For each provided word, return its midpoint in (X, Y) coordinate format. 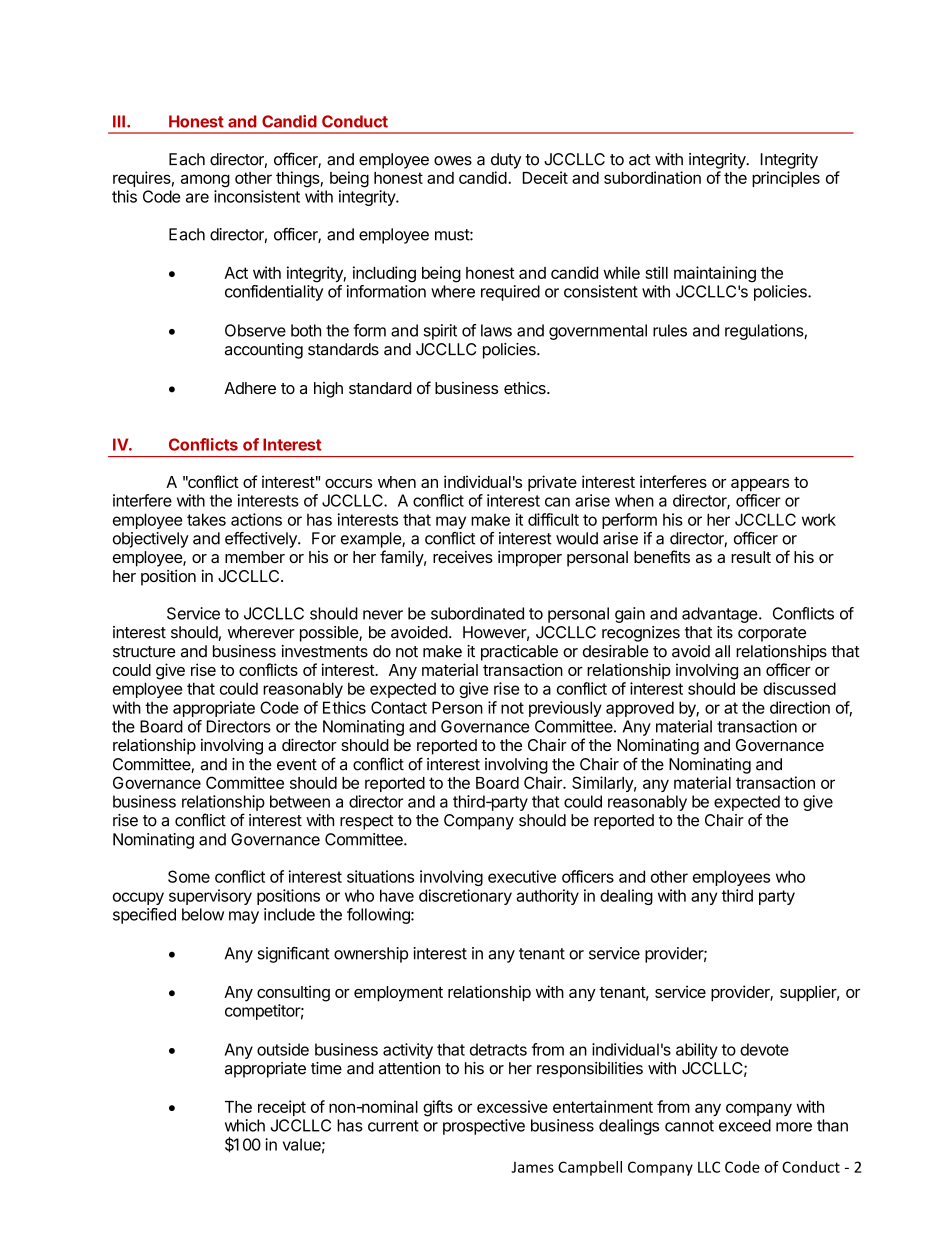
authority (547, 897)
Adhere (250, 388)
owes (453, 161)
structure (144, 652)
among (205, 181)
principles (786, 179)
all (722, 651)
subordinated (477, 613)
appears (760, 485)
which (245, 1125)
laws (496, 330)
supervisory (210, 897)
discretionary (465, 897)
